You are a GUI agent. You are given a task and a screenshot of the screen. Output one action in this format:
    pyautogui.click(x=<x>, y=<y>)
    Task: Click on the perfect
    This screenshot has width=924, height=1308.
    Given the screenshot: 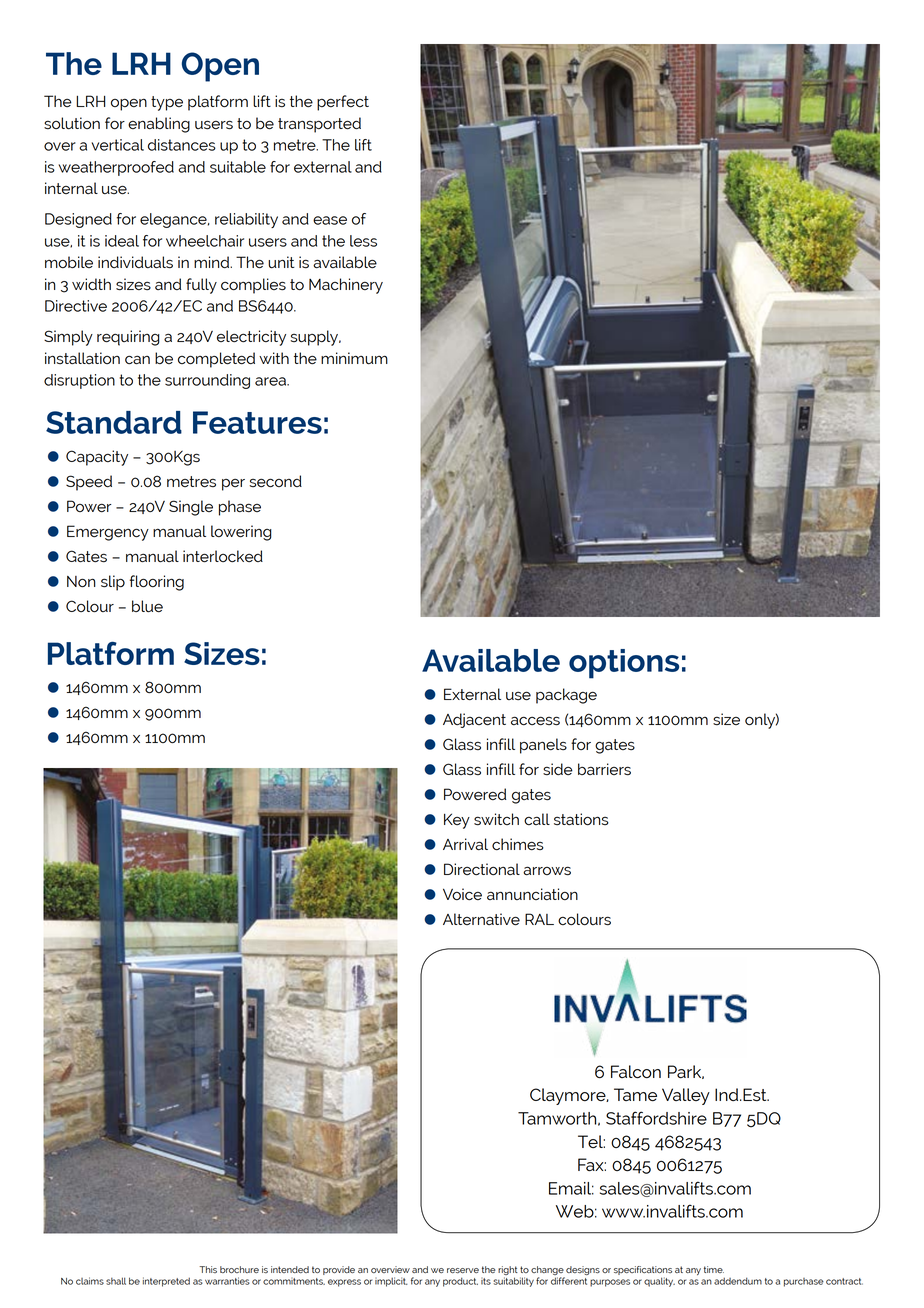 What is the action you would take?
    pyautogui.click(x=343, y=103)
